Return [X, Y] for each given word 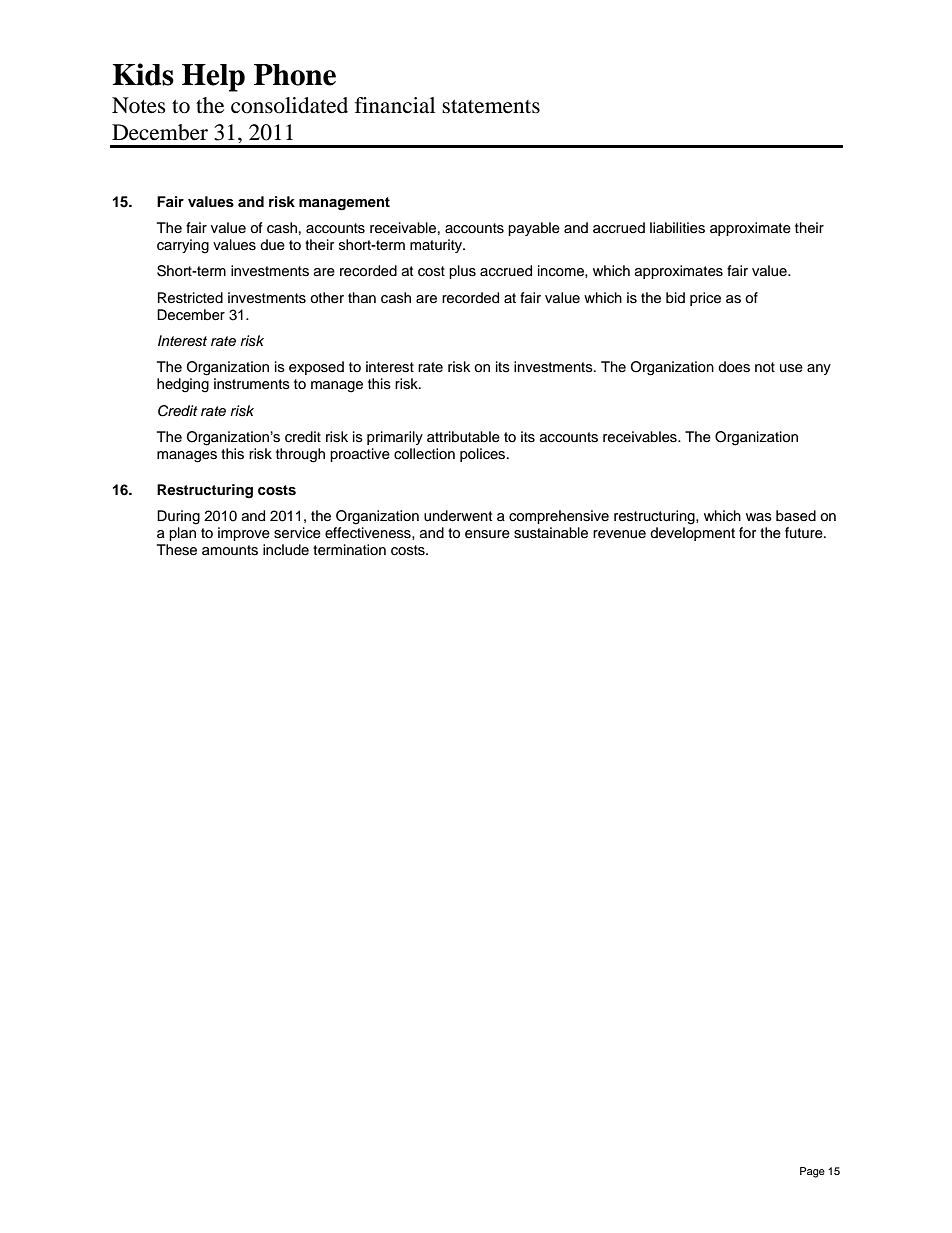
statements [491, 107]
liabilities [677, 228]
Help [213, 78]
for [747, 532]
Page [812, 1172]
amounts [230, 550]
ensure [487, 534]
